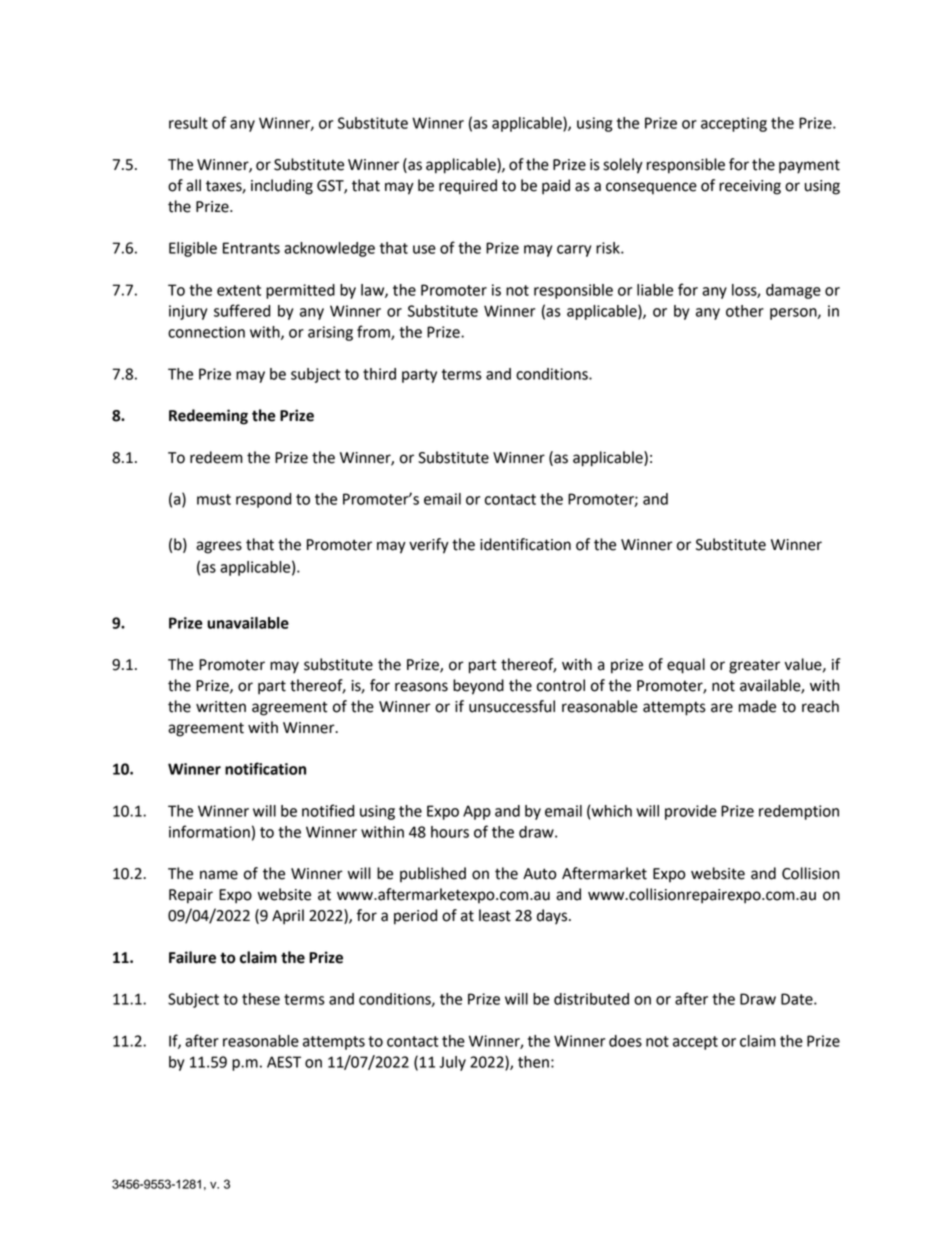  What do you see at coordinates (284, 1062) in the page?
I see `AEST` at bounding box center [284, 1062].
